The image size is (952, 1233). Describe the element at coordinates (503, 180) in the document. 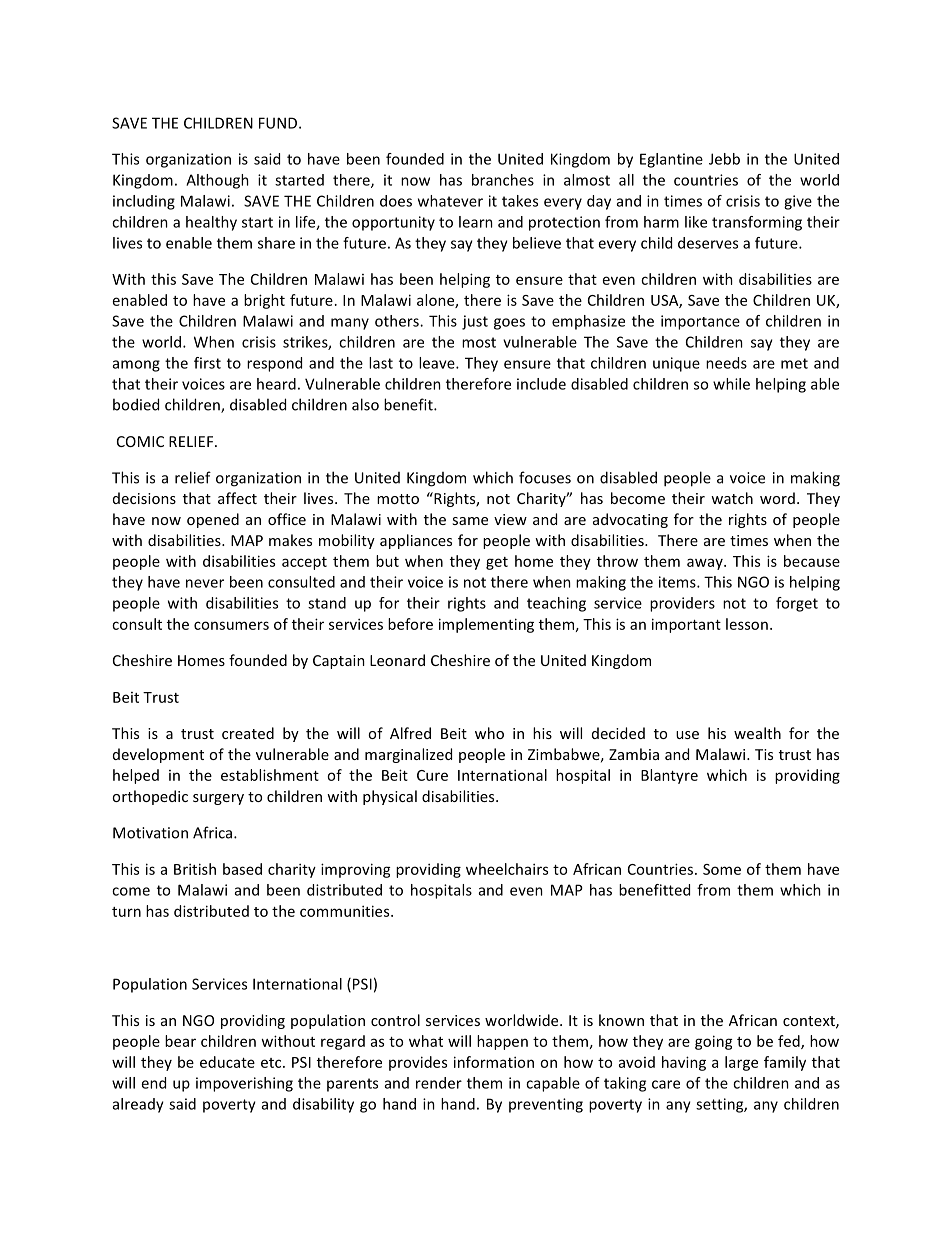

I see `branches` at that location.
